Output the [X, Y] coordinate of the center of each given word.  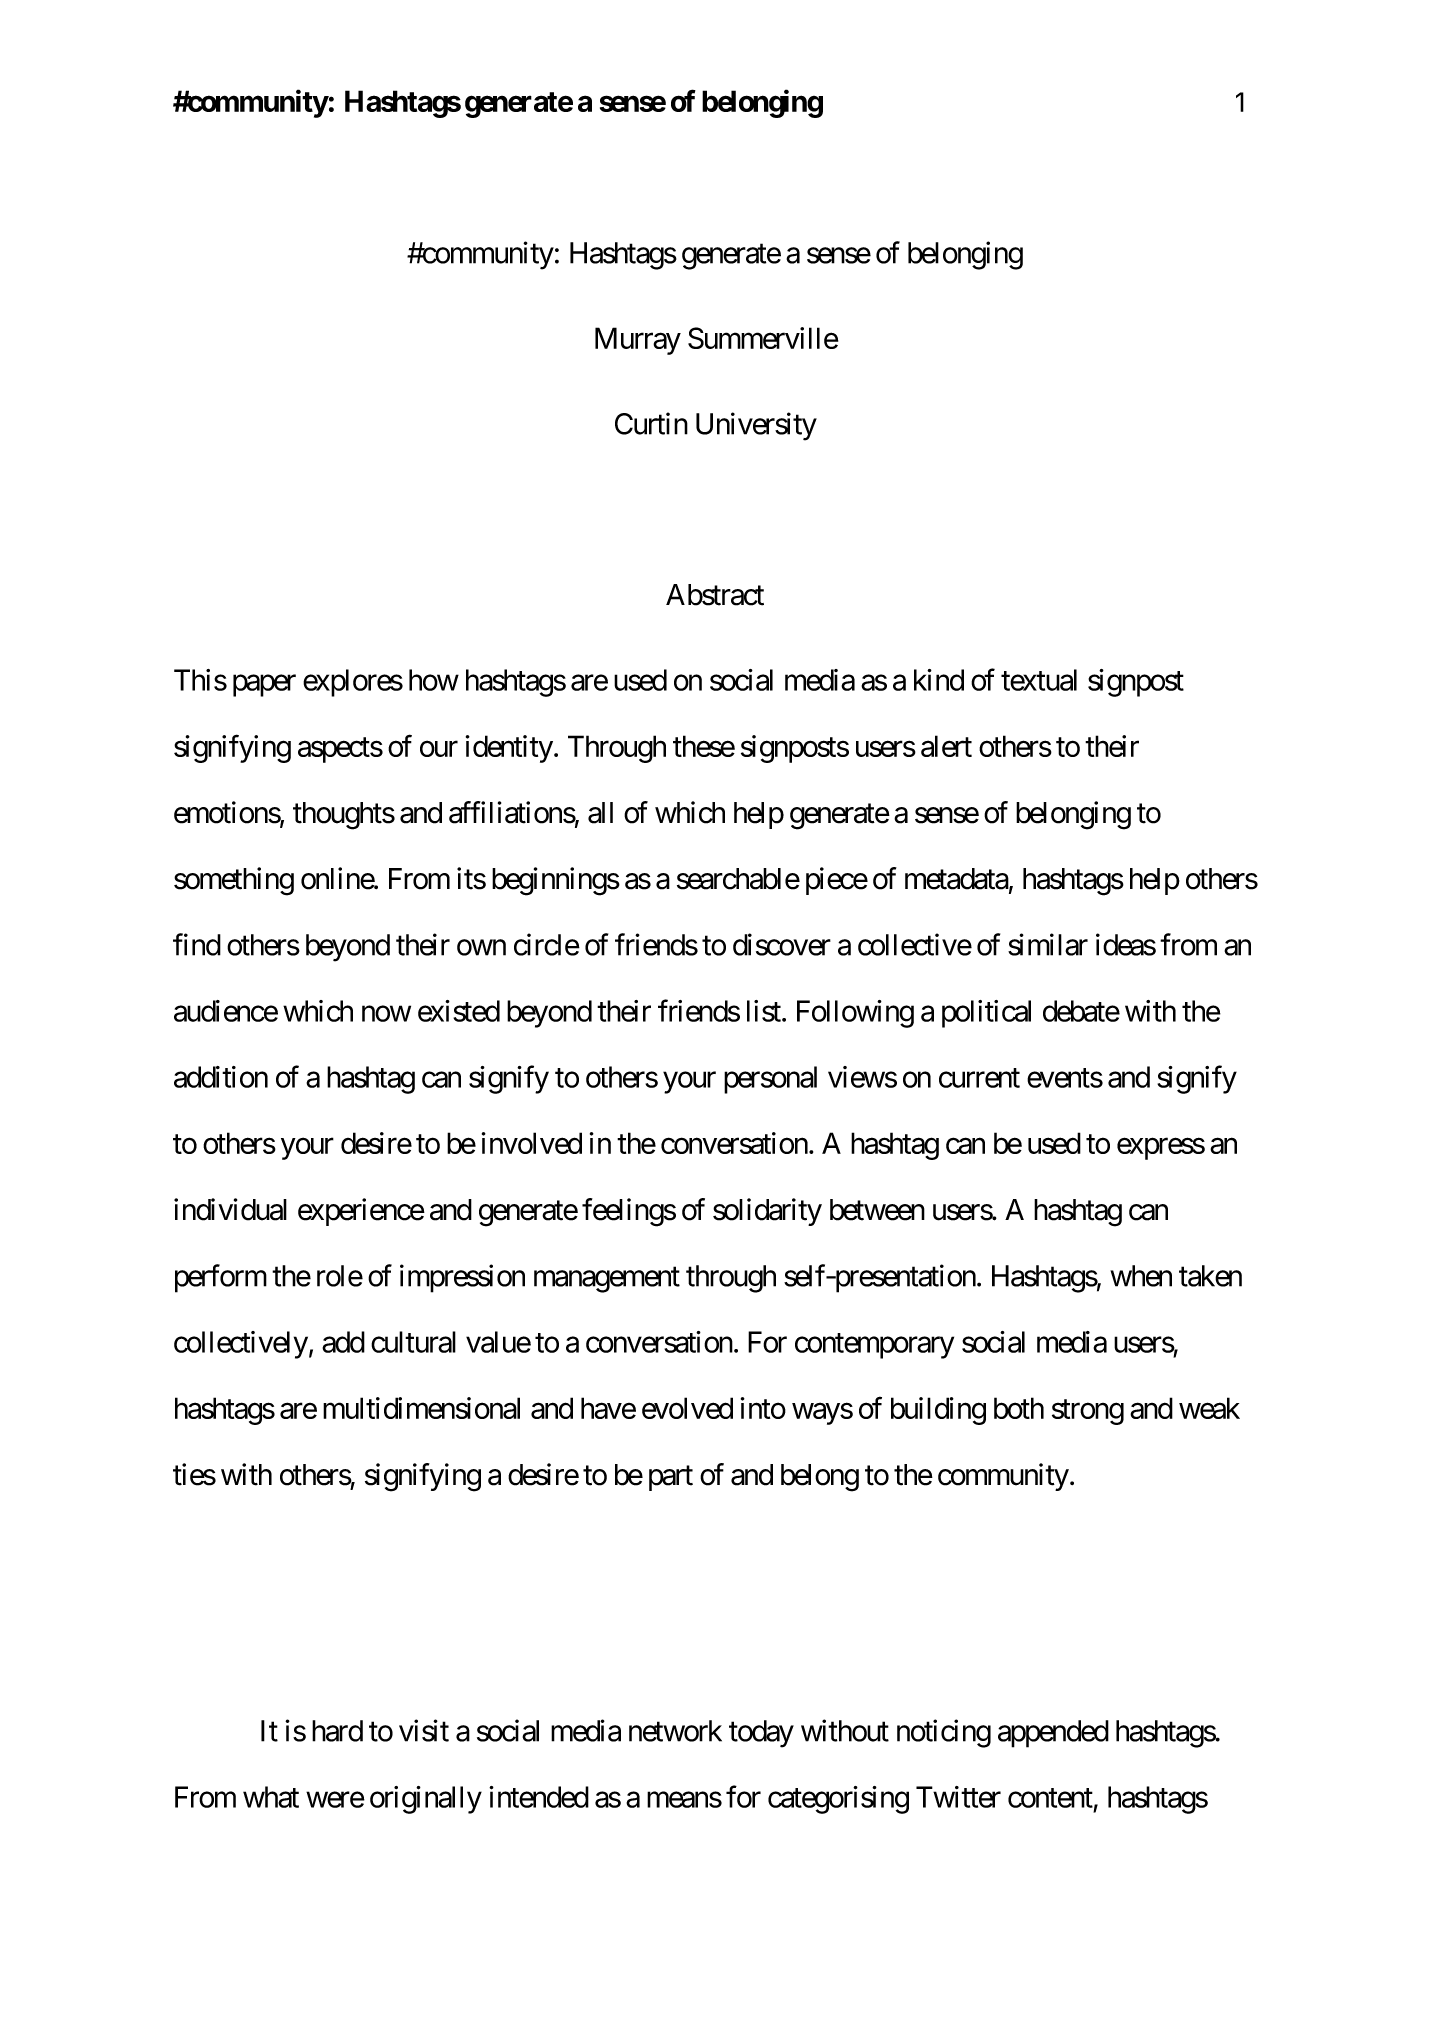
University [756, 426]
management [607, 1280]
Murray [638, 341]
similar [1048, 944]
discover [782, 944]
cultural [413, 1342]
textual [1039, 680]
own [481, 948]
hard [337, 1731]
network [675, 1731]
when [1141, 1276]
